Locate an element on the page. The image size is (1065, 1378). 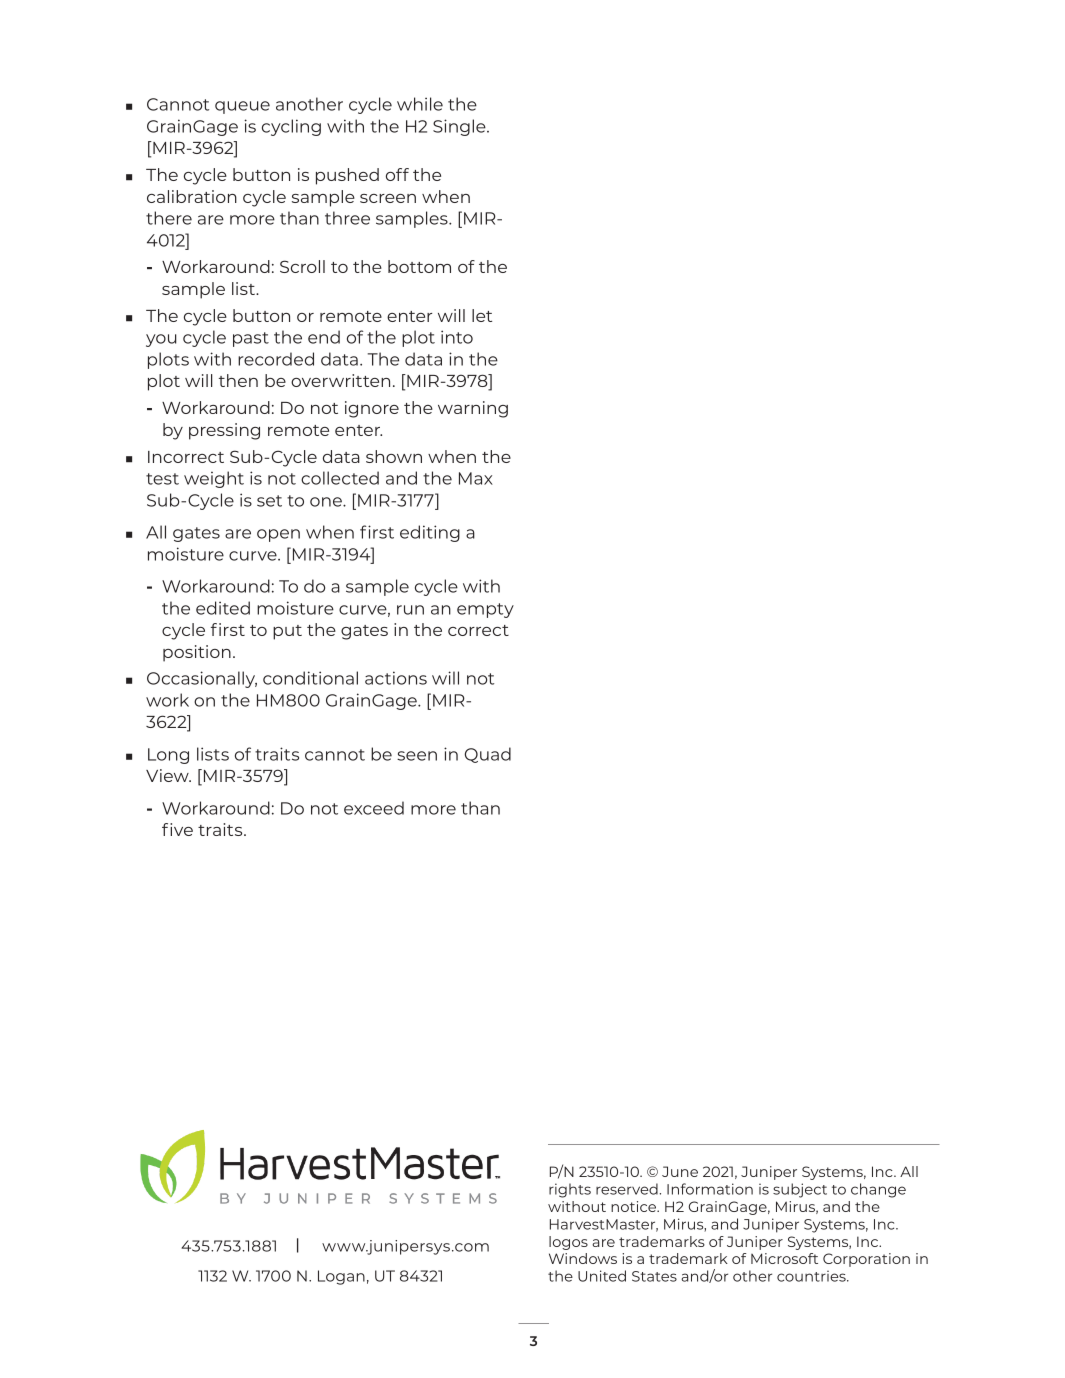
warning is located at coordinates (473, 409).
